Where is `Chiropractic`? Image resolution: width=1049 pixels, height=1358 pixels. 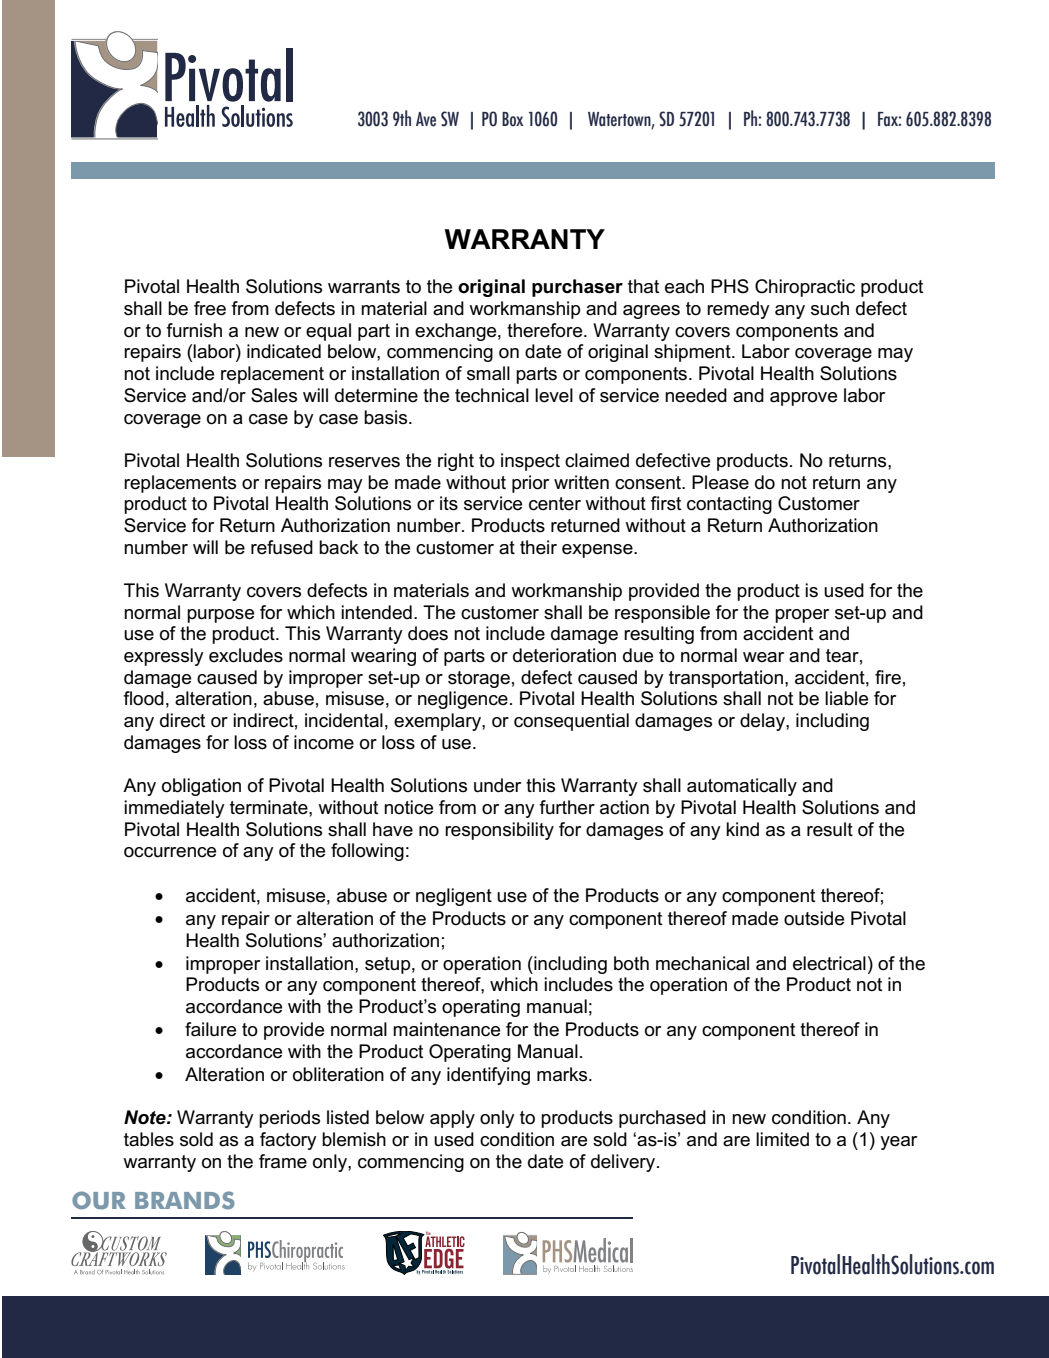
Chiropractic is located at coordinates (805, 288).
